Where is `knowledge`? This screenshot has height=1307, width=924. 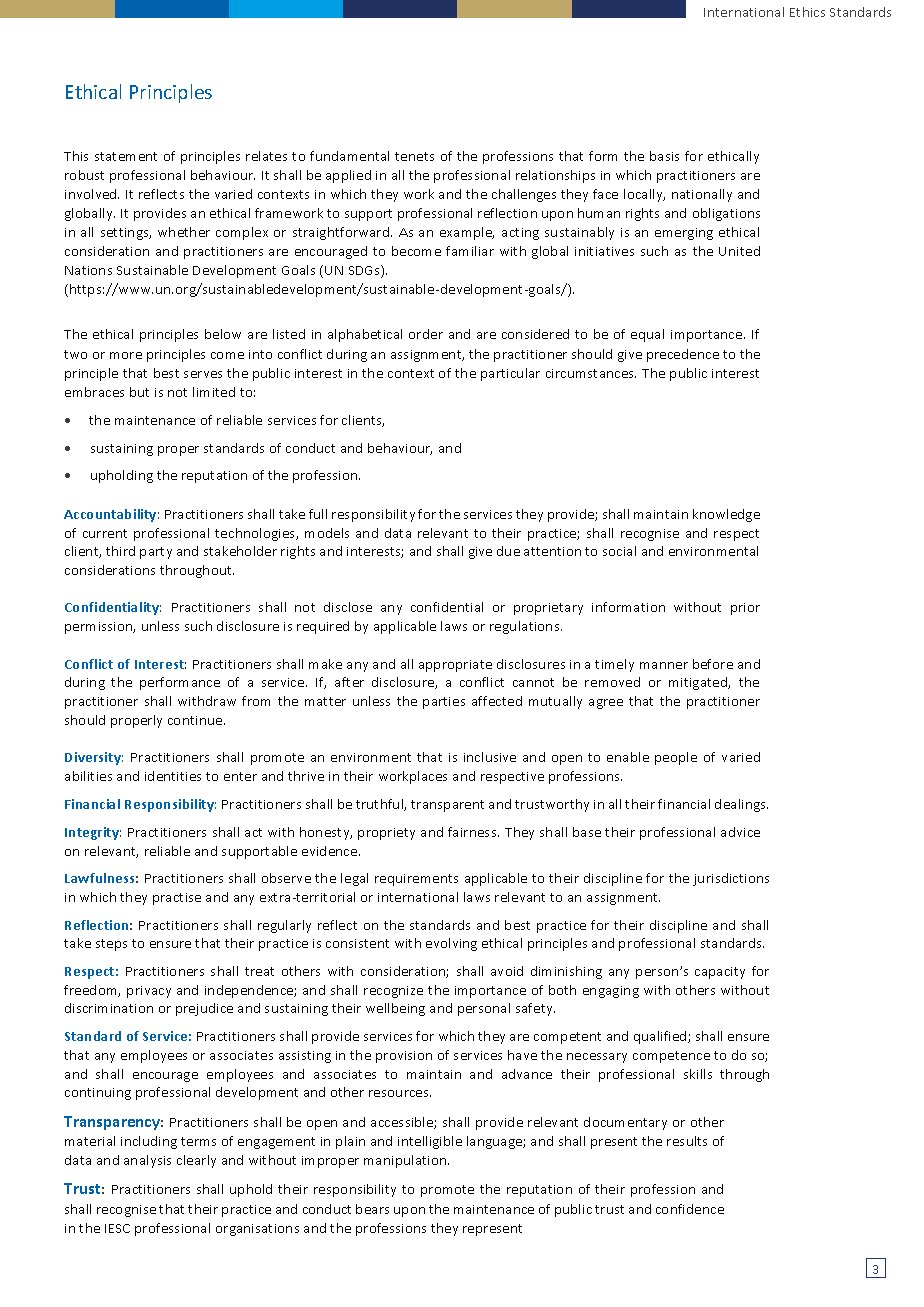 knowledge is located at coordinates (726, 515).
